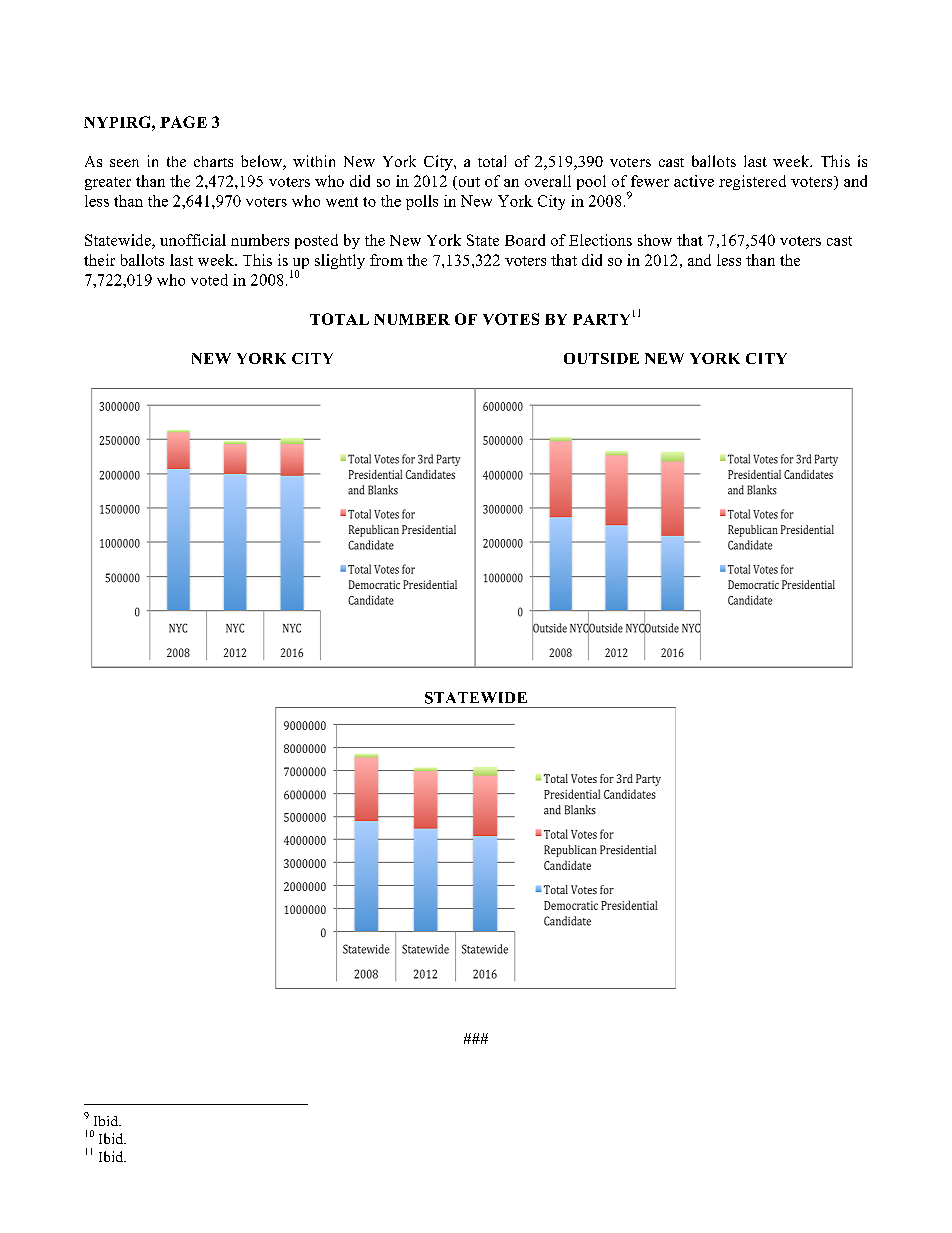  I want to click on OUTSIDE, so click(601, 358).
